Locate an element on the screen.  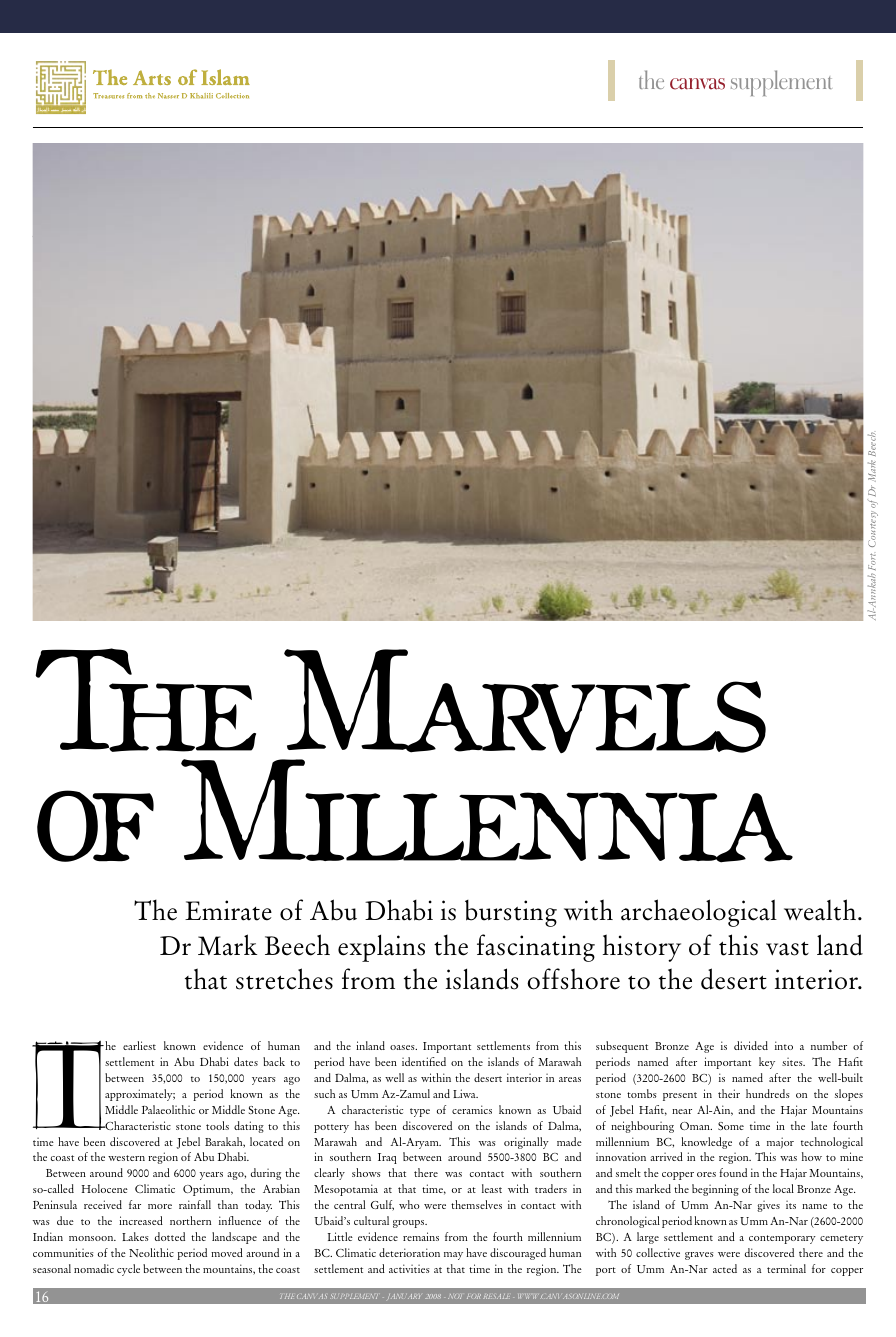
offshore is located at coordinates (573, 979).
